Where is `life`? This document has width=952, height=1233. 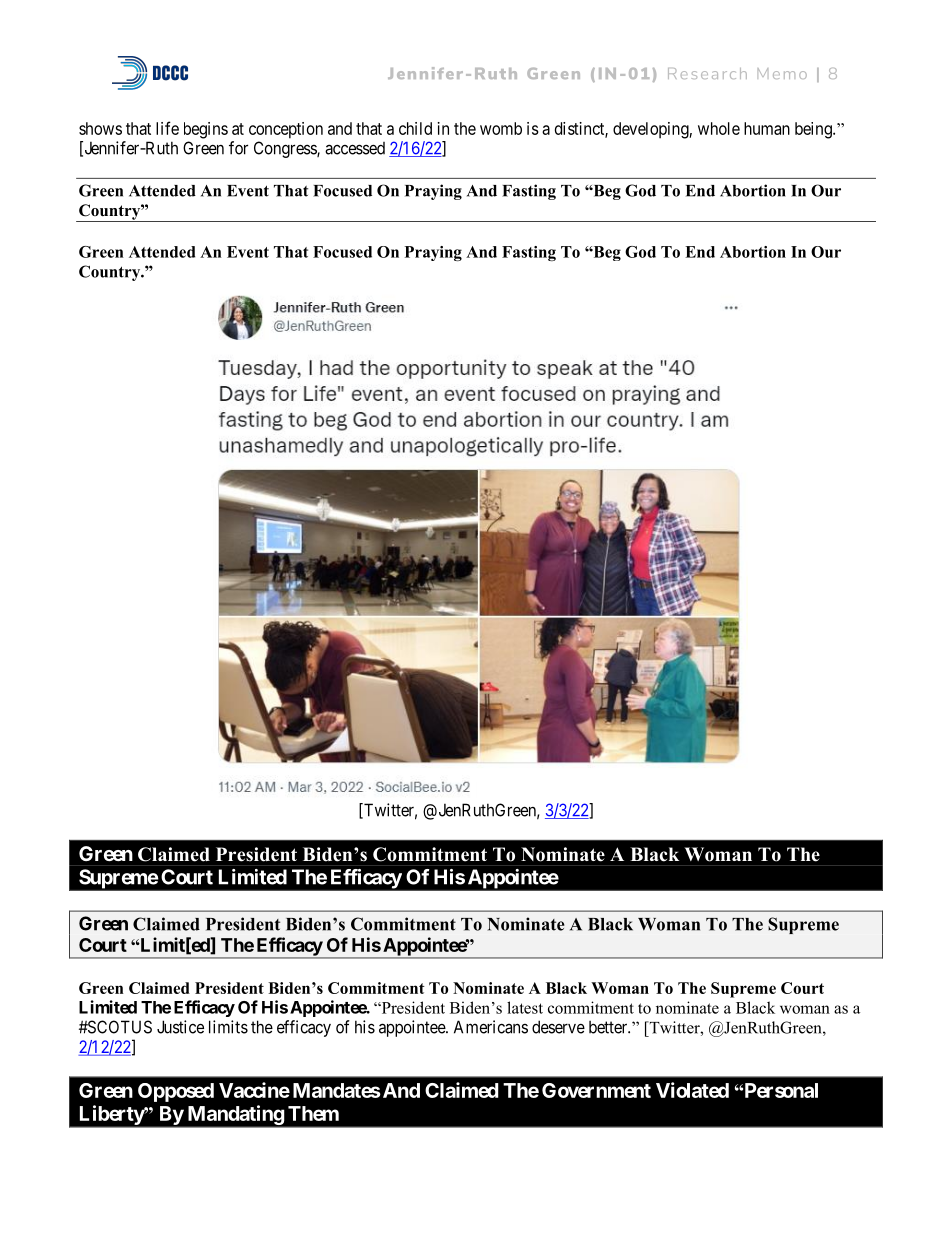 life is located at coordinates (167, 128).
